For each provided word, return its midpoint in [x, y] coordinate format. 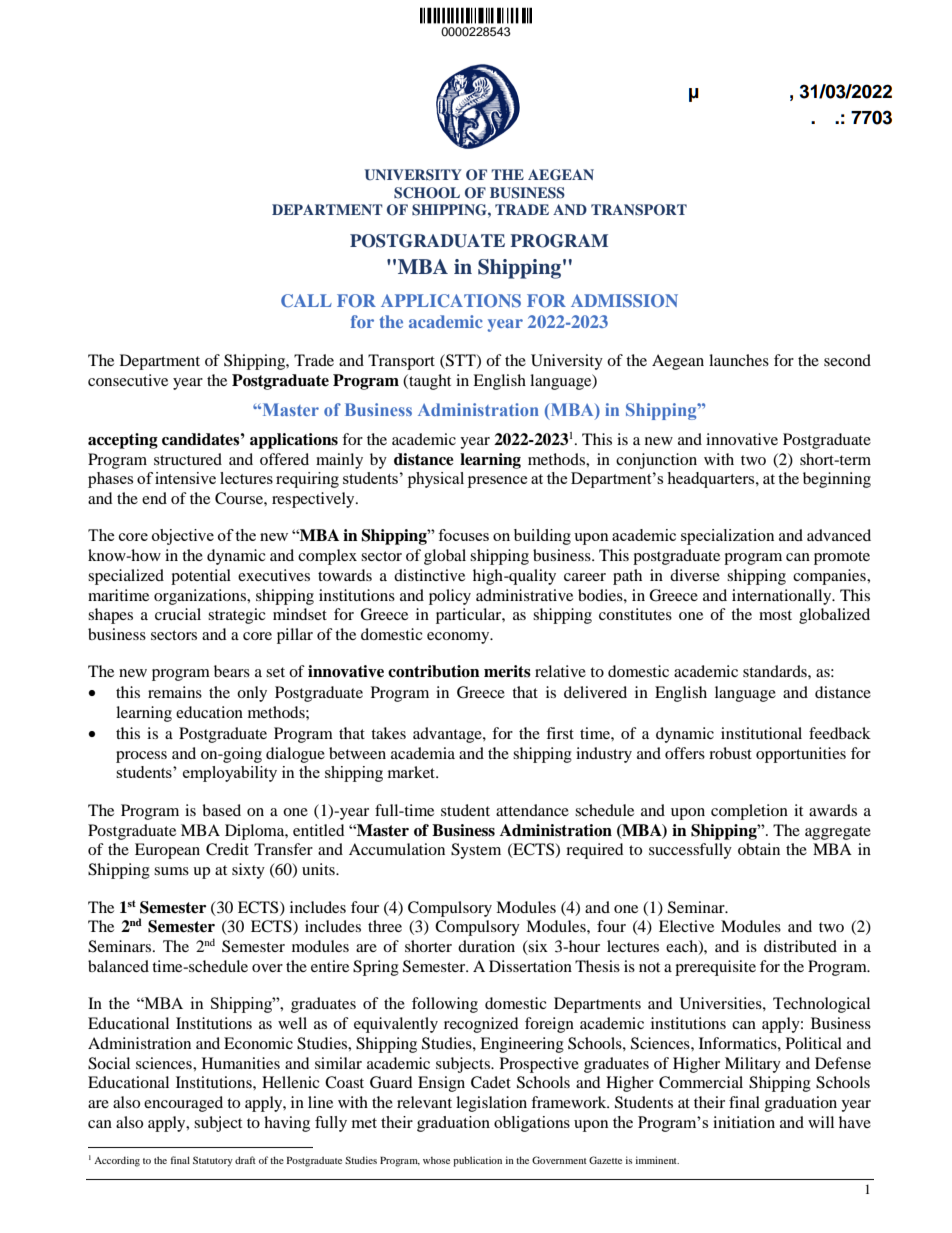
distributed [800, 946]
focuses [463, 535]
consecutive [128, 380]
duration [486, 946]
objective [183, 537]
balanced [118, 966]
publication [477, 1161]
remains [175, 692]
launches [739, 360]
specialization [727, 537]
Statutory [213, 1161]
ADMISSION [624, 300]
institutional [761, 733]
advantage [448, 735]
